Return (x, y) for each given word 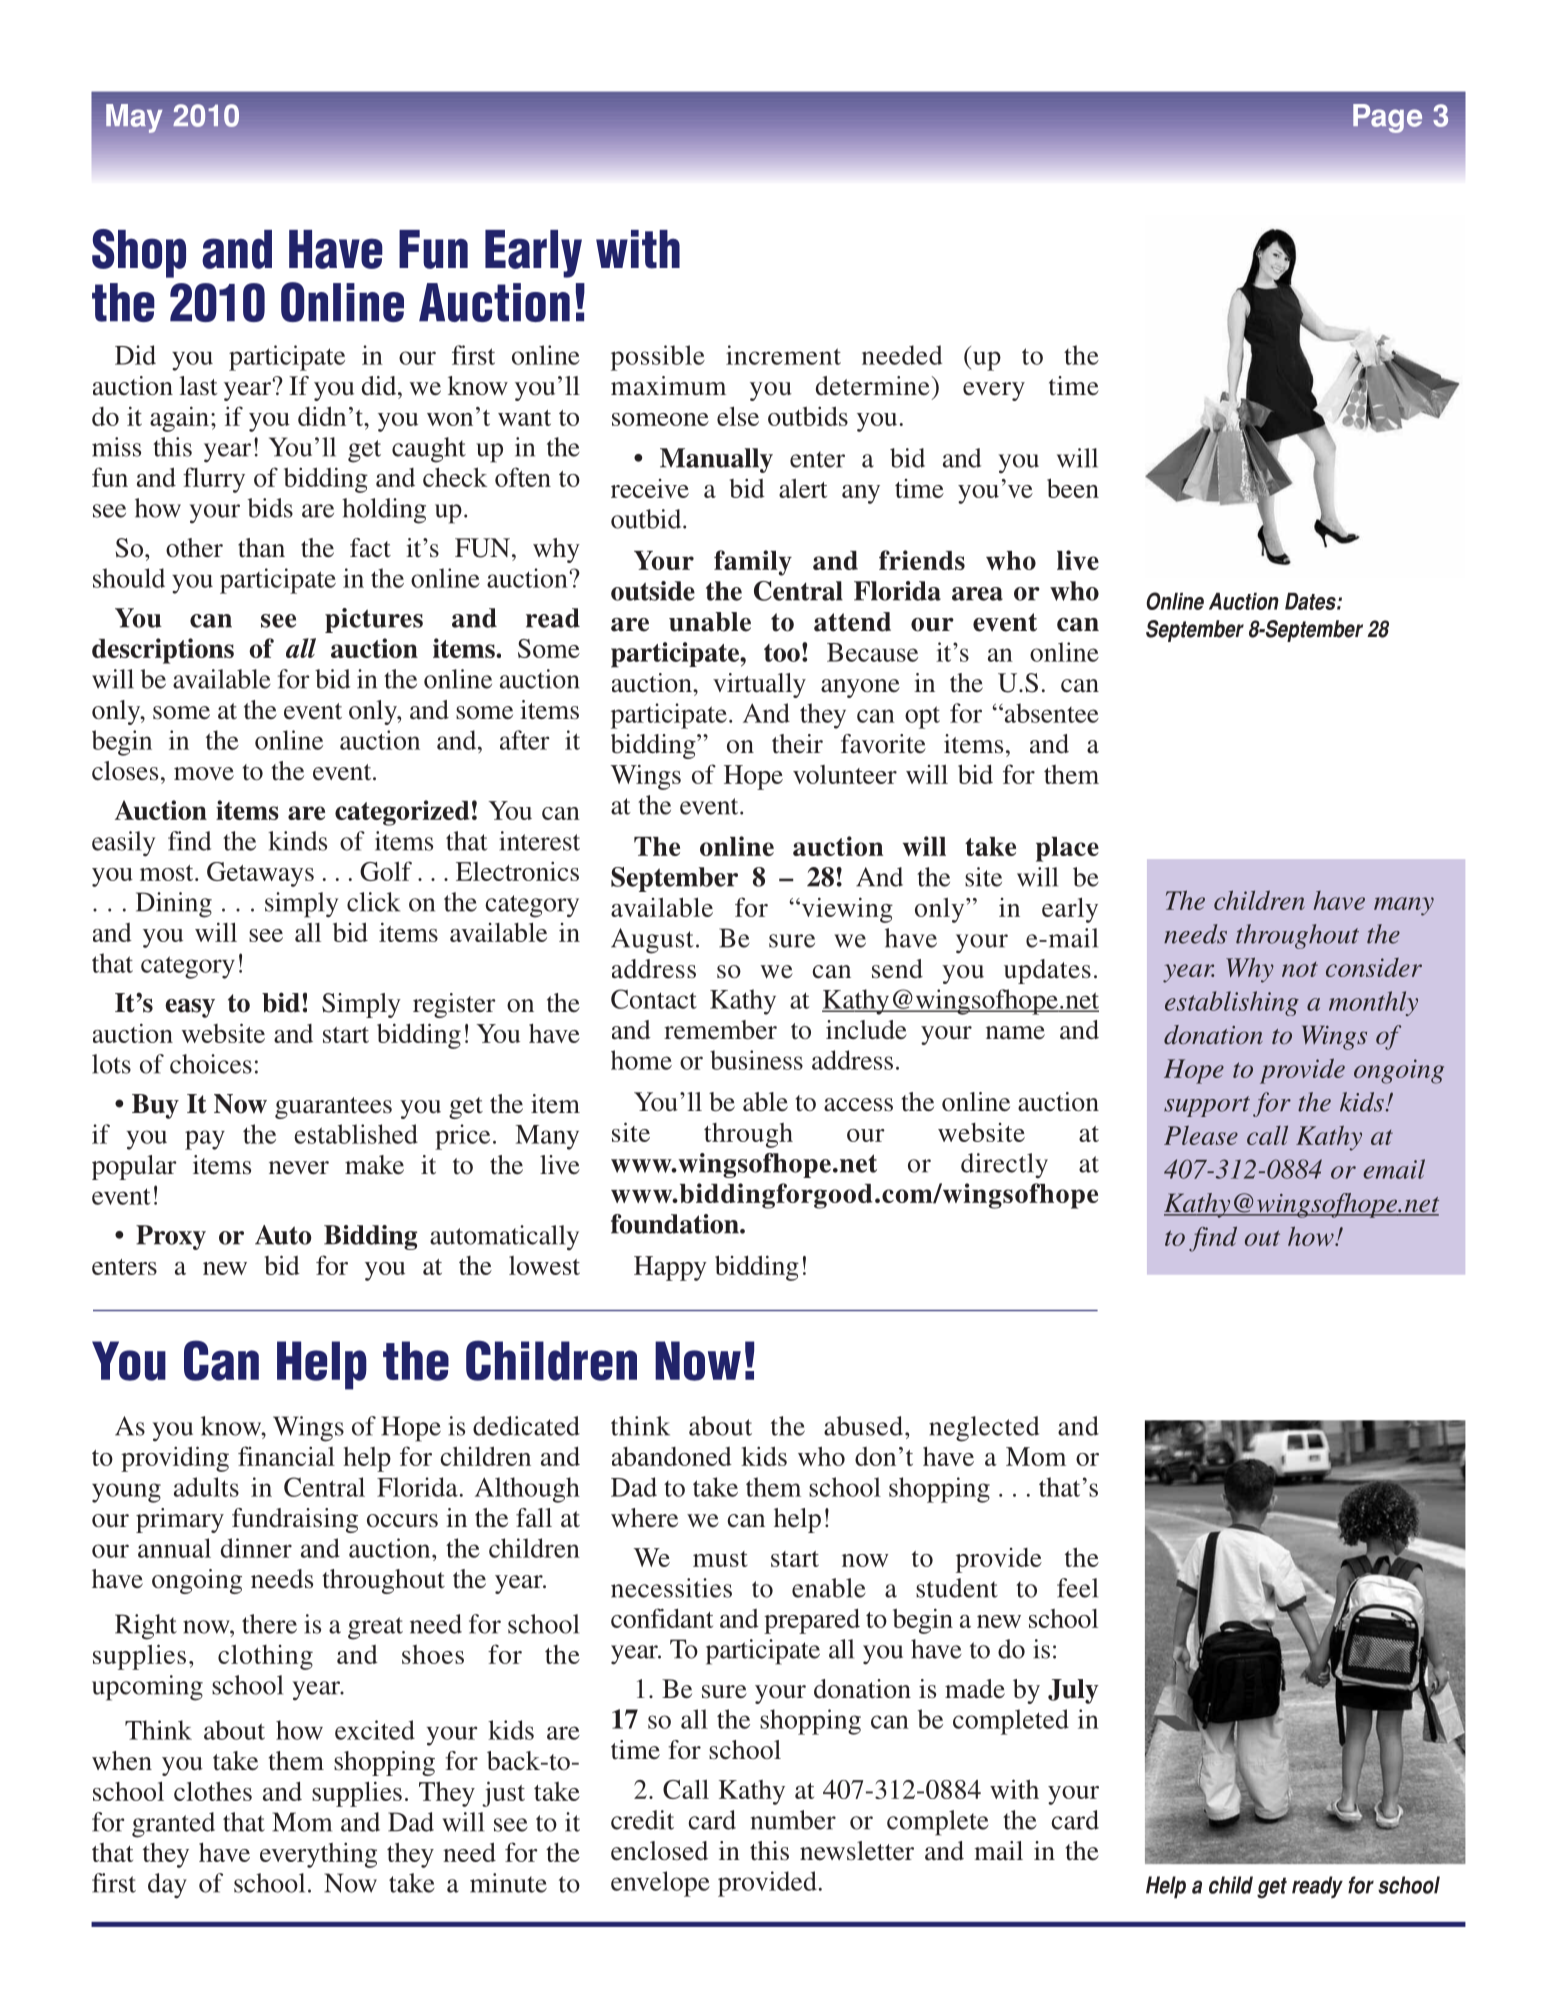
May (134, 118)
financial (286, 1456)
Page (1387, 118)
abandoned (672, 1456)
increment (783, 355)
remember (720, 1030)
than (261, 548)
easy (190, 1008)
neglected (984, 1429)
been (1073, 488)
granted (173, 1825)
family (753, 563)
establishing (1232, 1003)
